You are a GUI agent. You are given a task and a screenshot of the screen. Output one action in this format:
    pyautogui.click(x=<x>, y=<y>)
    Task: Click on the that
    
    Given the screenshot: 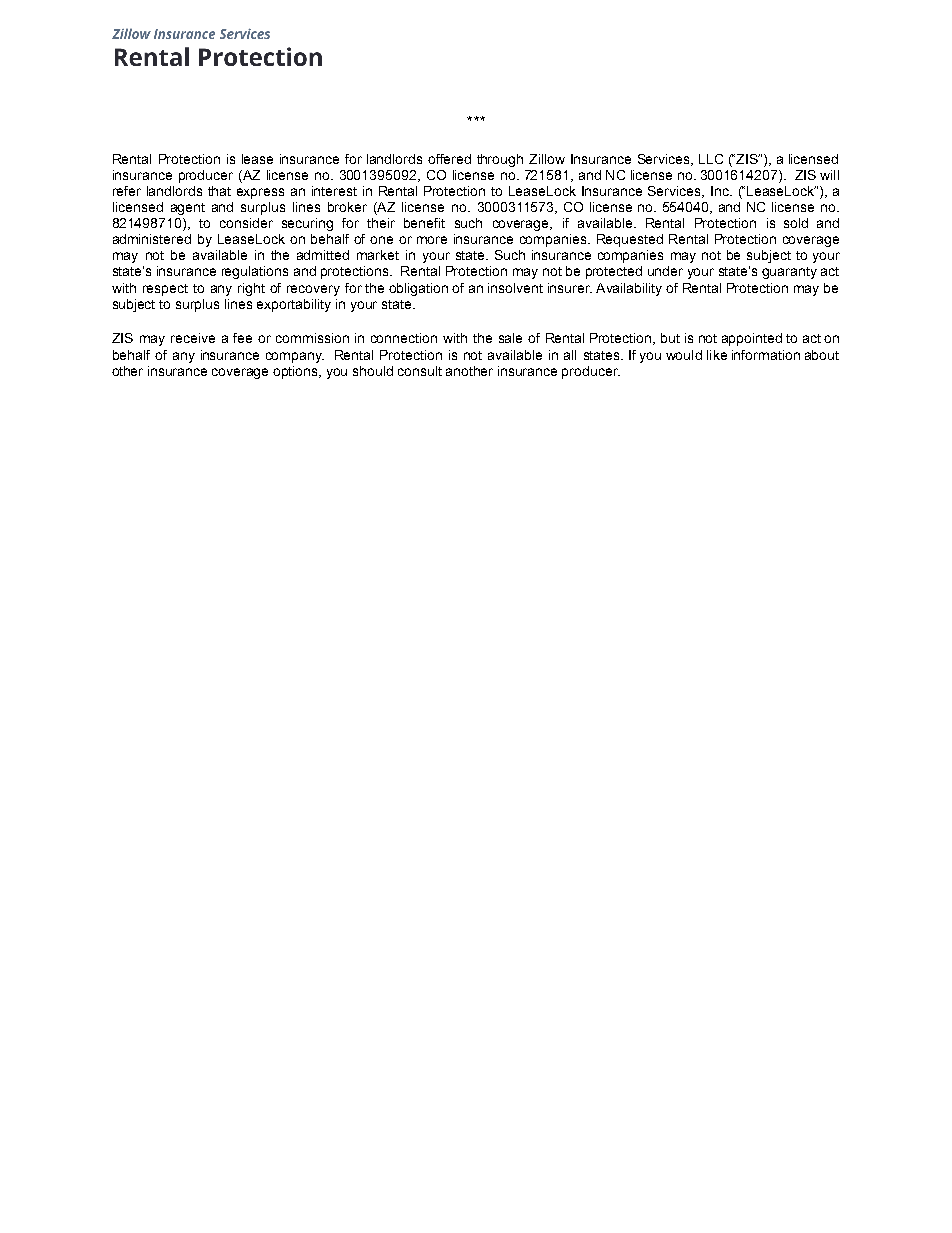 What is the action you would take?
    pyautogui.click(x=219, y=191)
